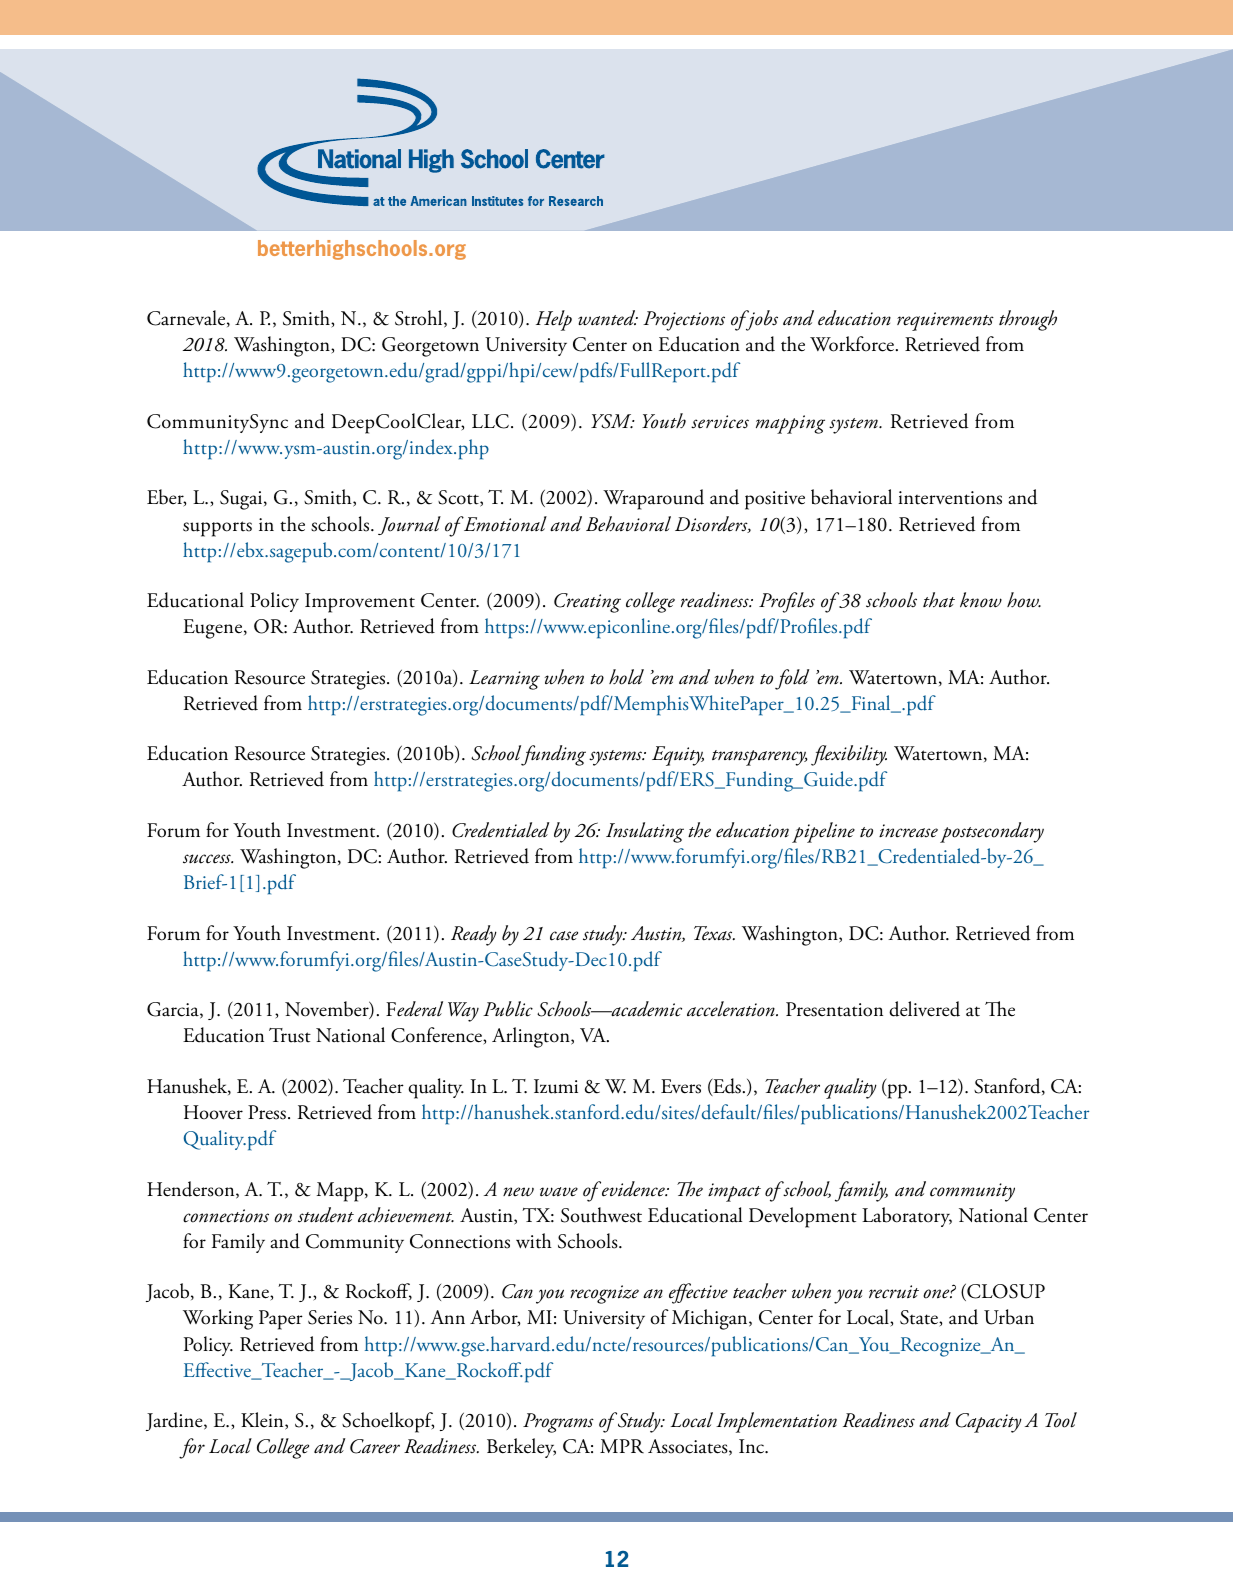 The image size is (1233, 1596). What do you see at coordinates (924, 1009) in the image?
I see `delivered` at bounding box center [924, 1009].
